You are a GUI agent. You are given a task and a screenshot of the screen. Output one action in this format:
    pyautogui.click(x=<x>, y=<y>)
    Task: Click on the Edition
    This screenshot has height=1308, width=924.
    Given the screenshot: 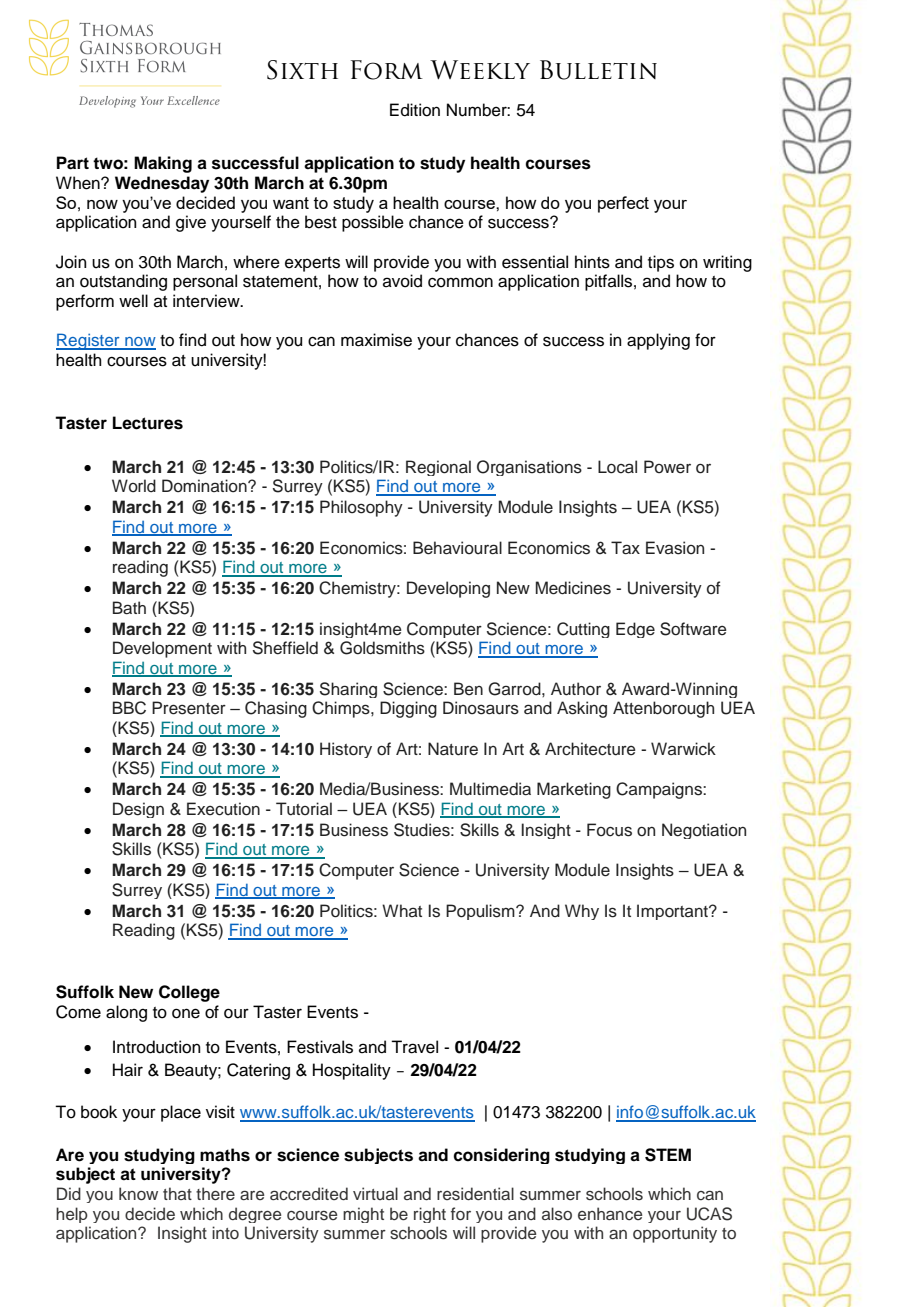 What is the action you would take?
    pyautogui.click(x=415, y=110)
